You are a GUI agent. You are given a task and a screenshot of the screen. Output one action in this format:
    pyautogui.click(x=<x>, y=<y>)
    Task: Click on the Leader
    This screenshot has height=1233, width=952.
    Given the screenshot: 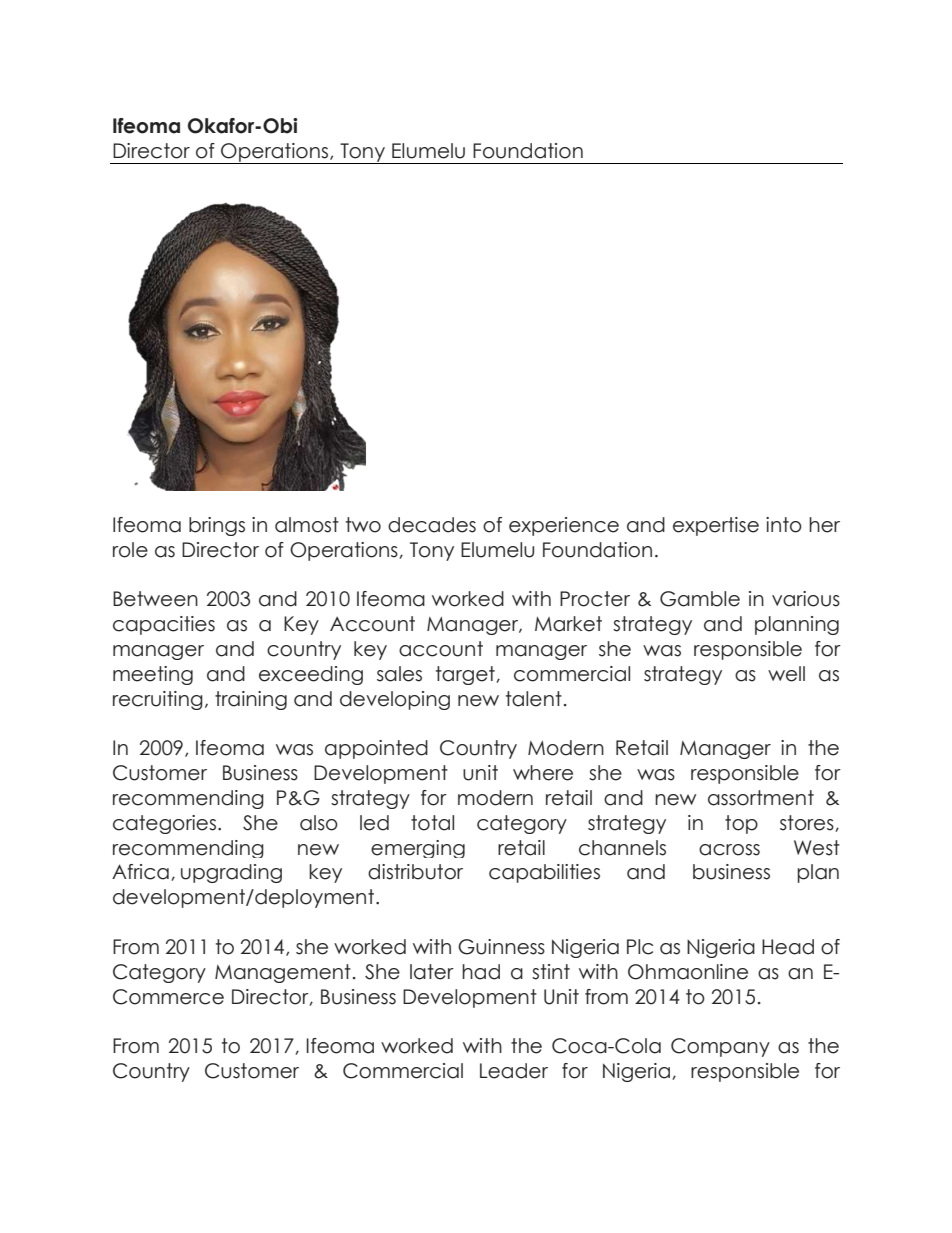 What is the action you would take?
    pyautogui.click(x=514, y=1071)
